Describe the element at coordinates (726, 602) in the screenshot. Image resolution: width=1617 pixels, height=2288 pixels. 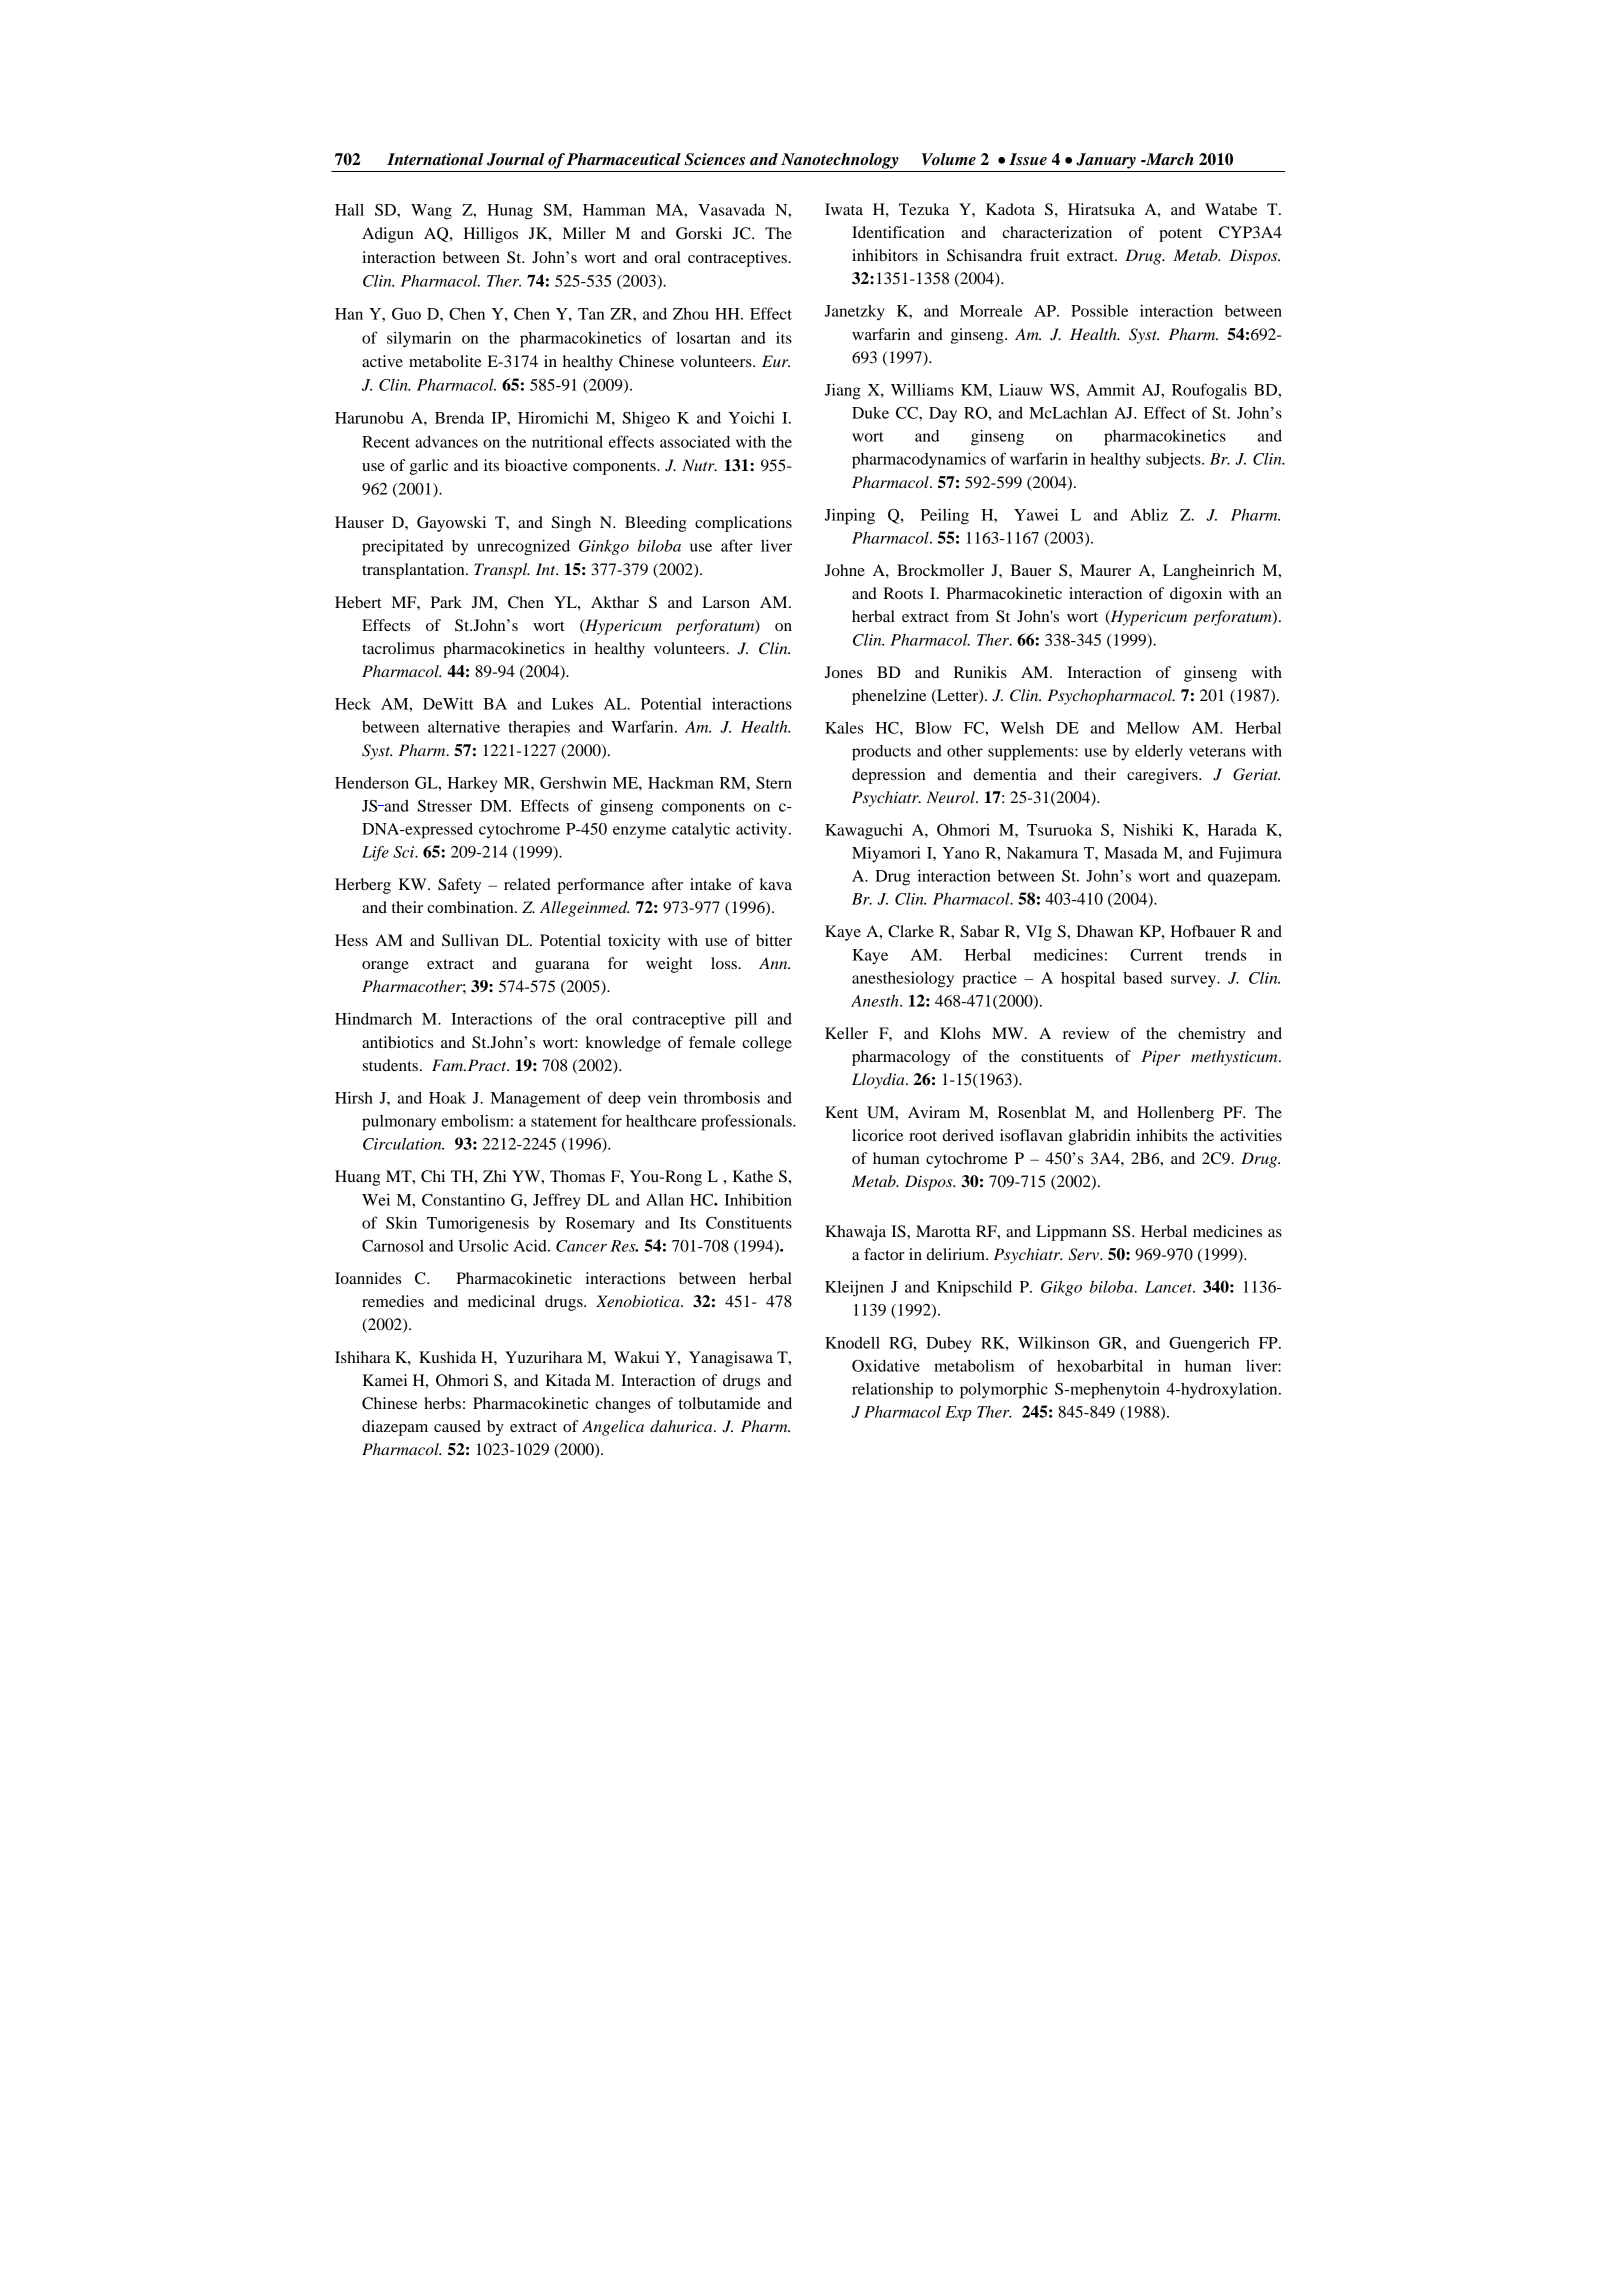
I see `Larson` at that location.
